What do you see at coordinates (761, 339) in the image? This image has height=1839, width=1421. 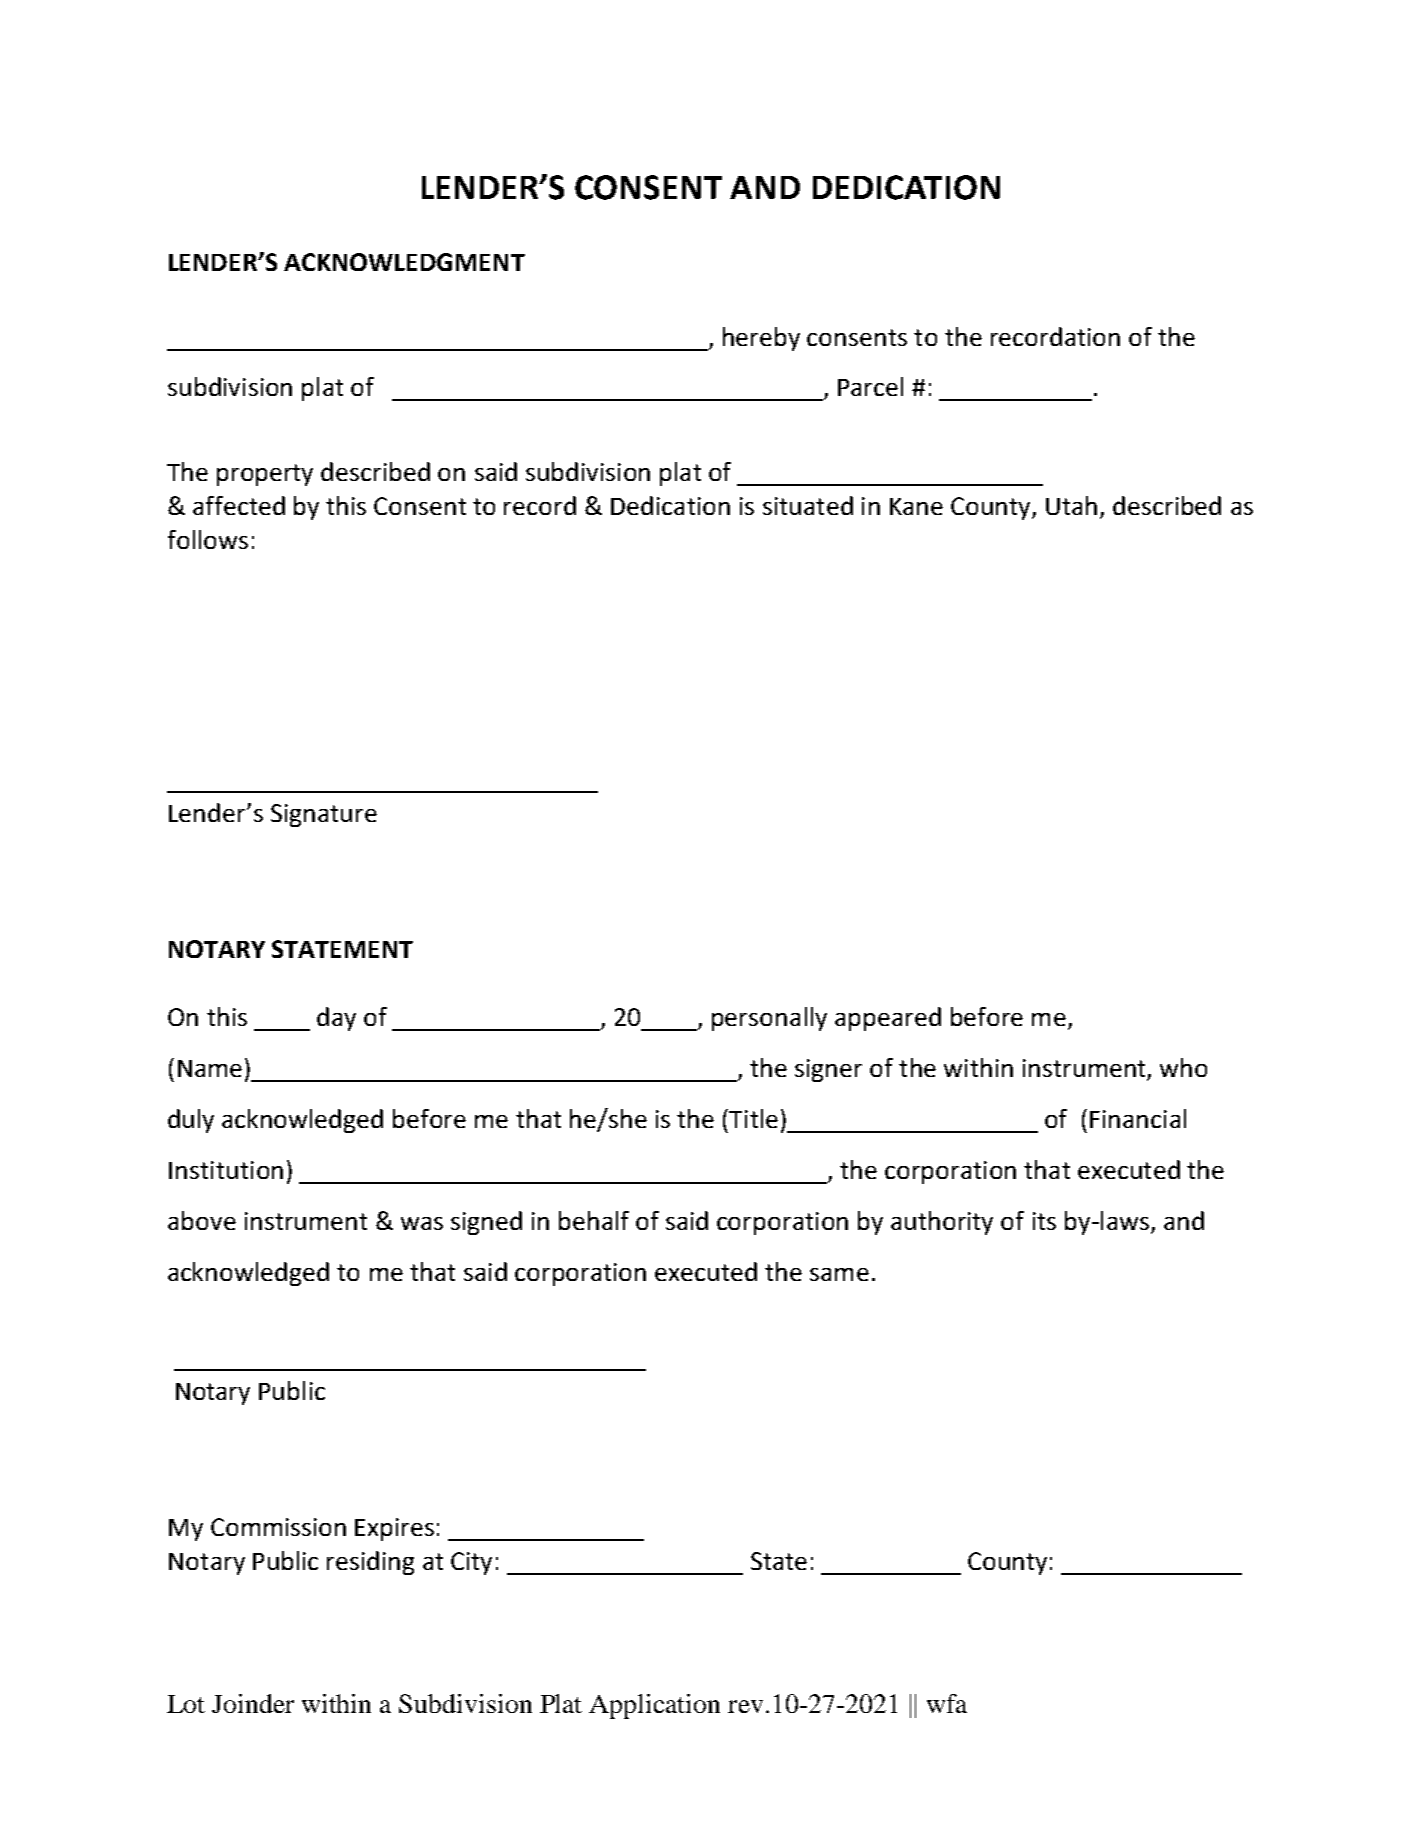 I see `hereby` at bounding box center [761, 339].
